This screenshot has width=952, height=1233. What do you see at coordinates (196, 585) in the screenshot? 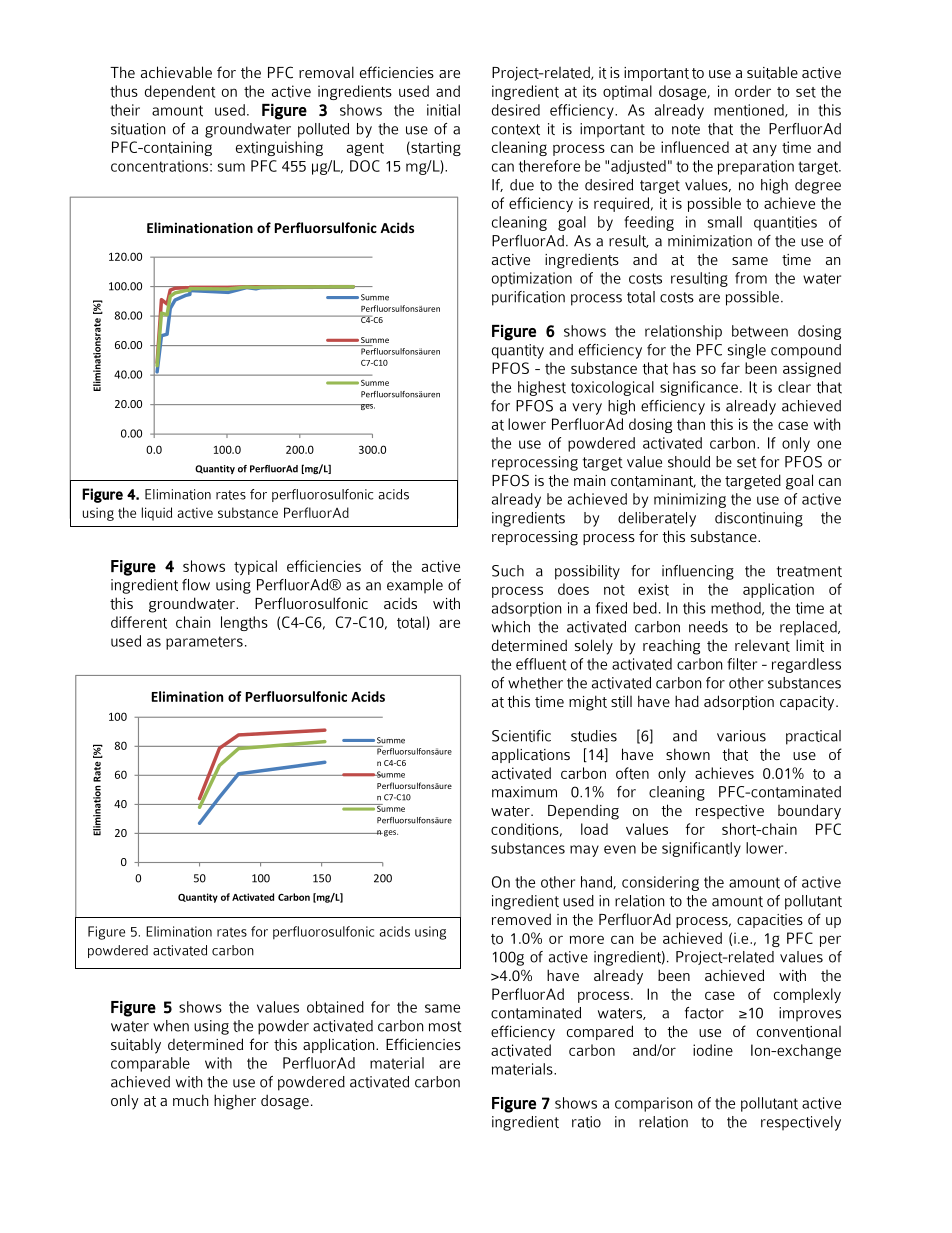
I see `flow` at bounding box center [196, 585].
